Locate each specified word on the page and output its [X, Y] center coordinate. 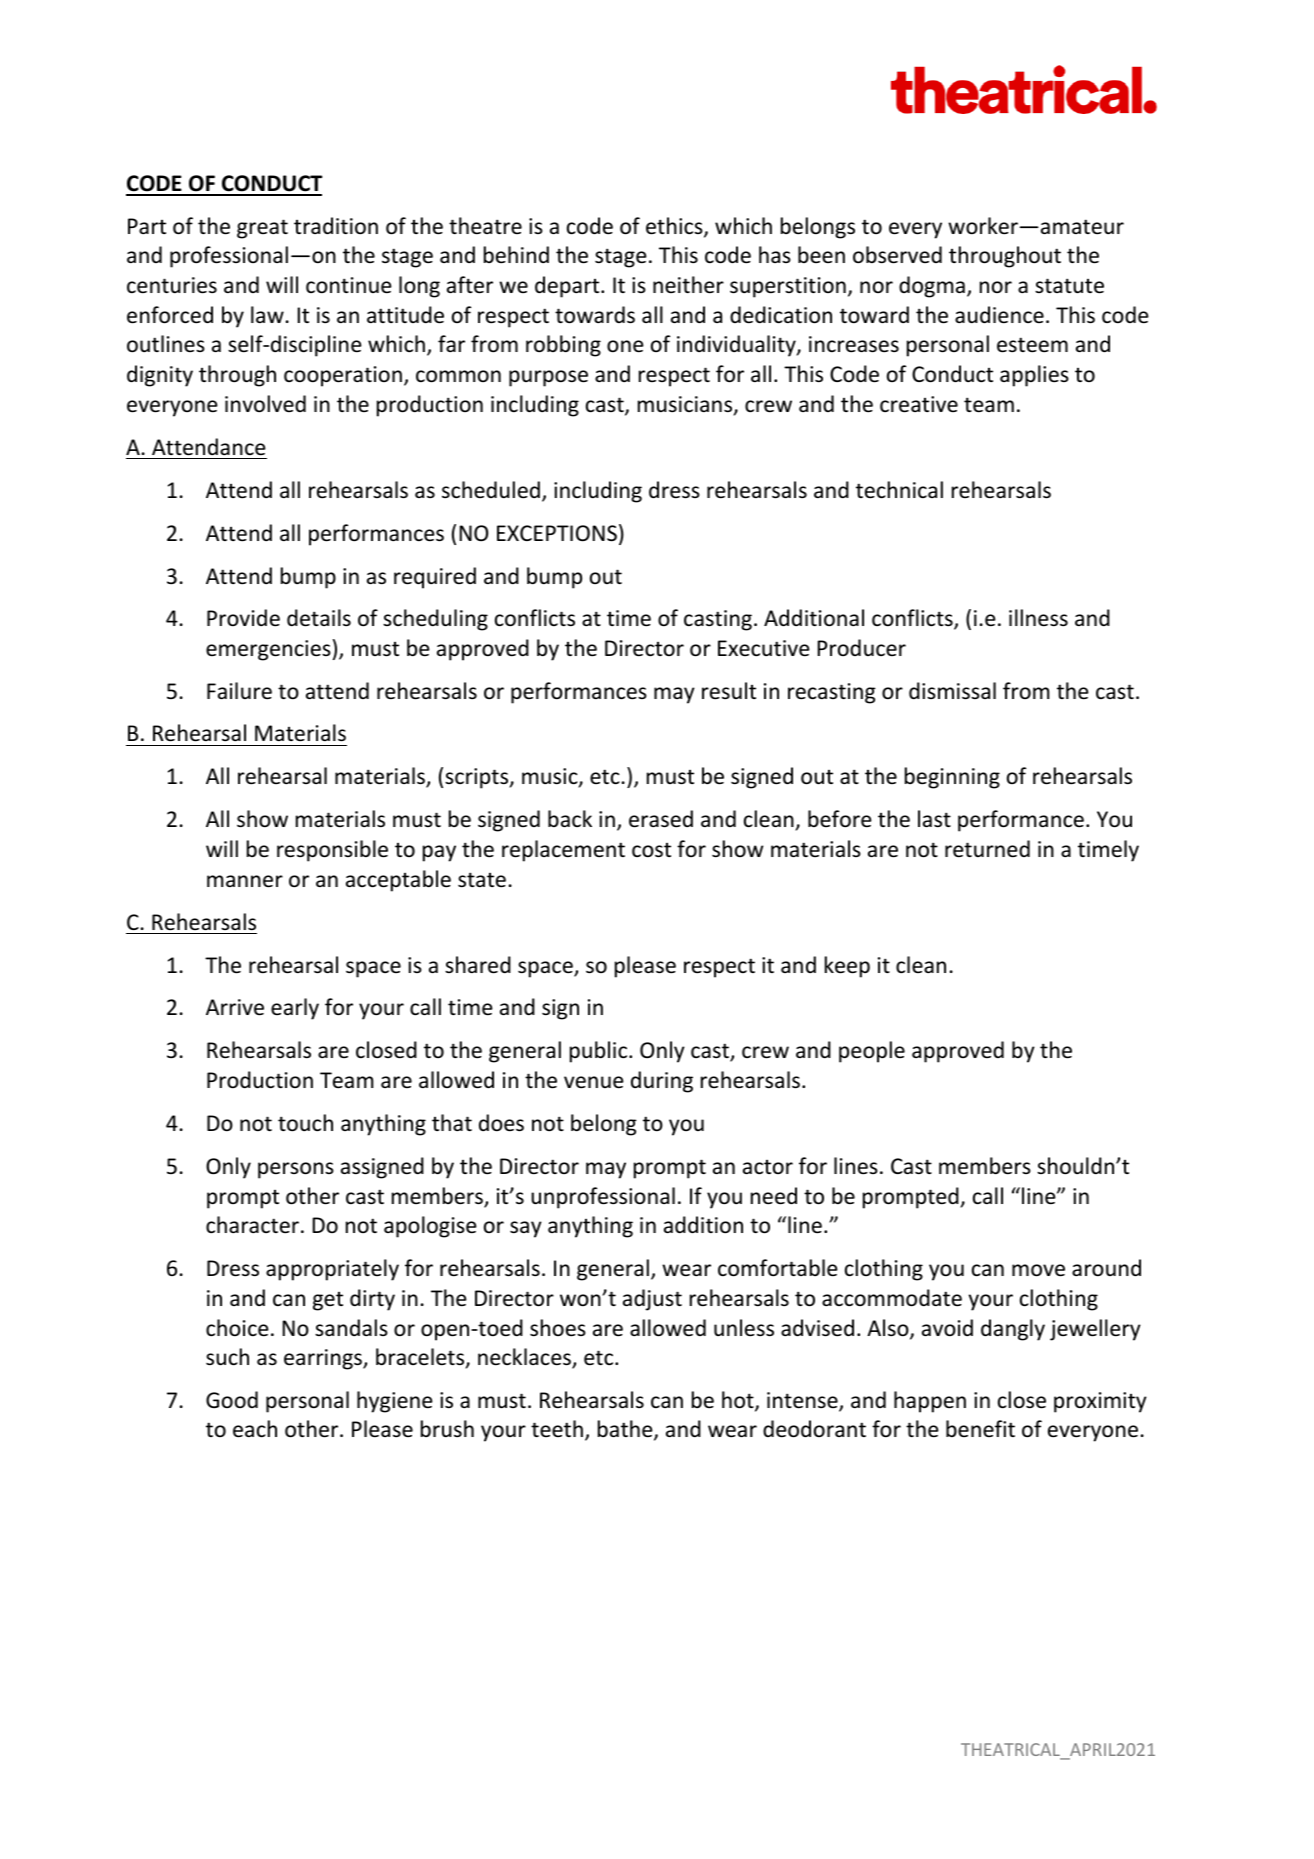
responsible [332, 851]
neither [688, 285]
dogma [932, 287]
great [262, 229]
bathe [626, 1430]
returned [987, 849]
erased [661, 819]
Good [232, 1400]
